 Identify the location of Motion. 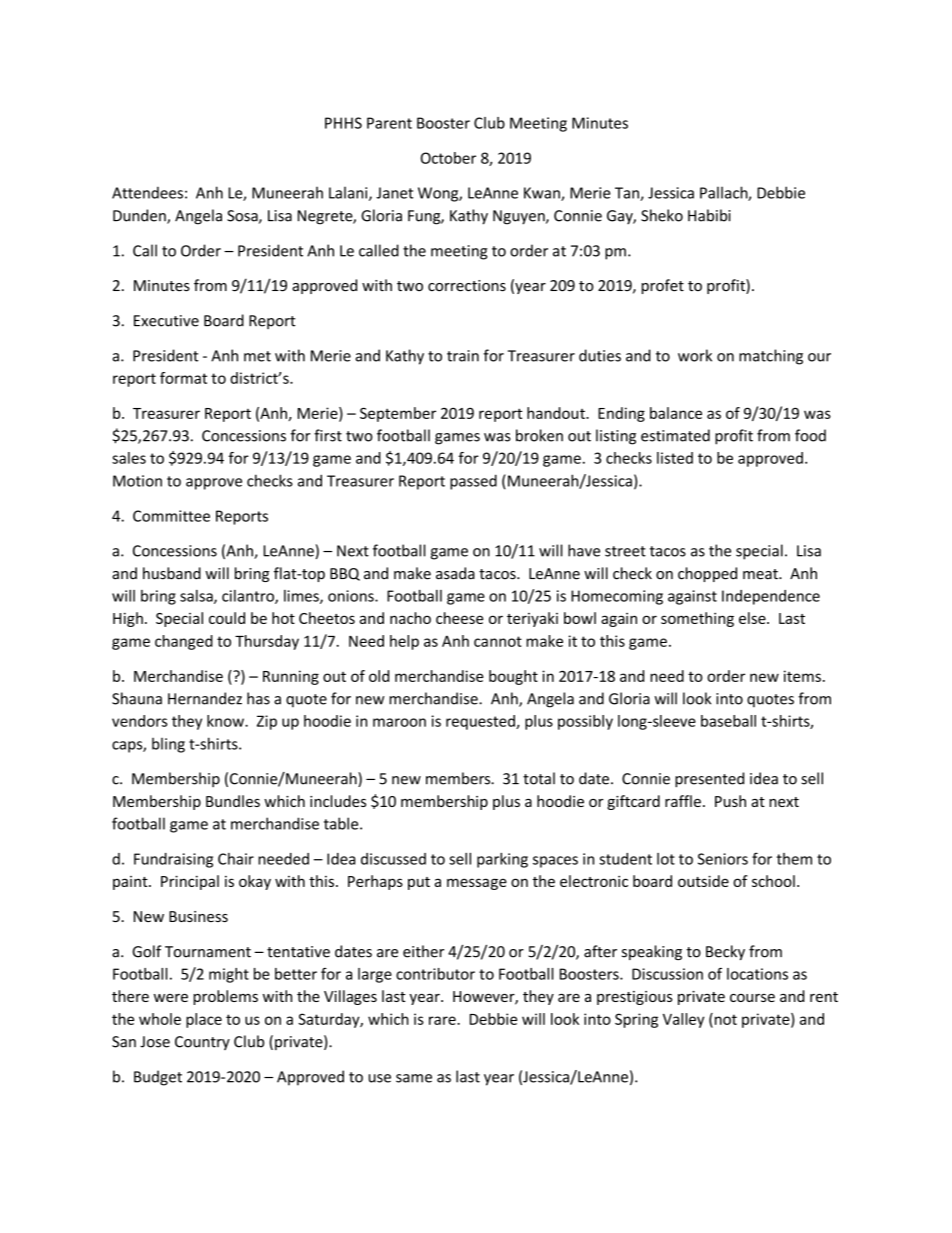
(137, 481).
